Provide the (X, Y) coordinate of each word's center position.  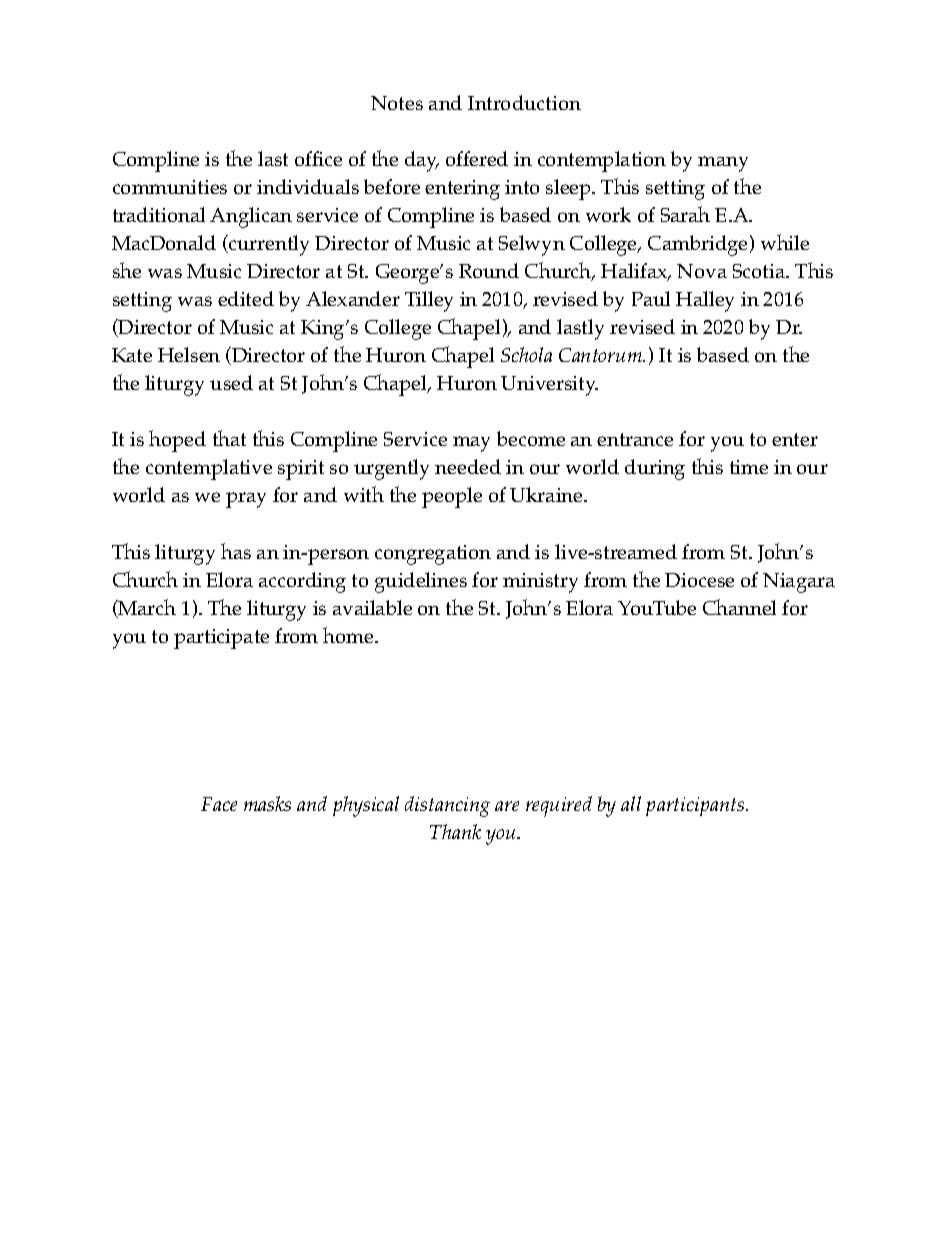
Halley (705, 301)
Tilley (429, 301)
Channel (739, 607)
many (723, 164)
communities (170, 187)
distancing (447, 806)
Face (219, 804)
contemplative (209, 469)
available (372, 607)
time (749, 467)
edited (246, 298)
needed (468, 466)
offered (477, 158)
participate (221, 639)
